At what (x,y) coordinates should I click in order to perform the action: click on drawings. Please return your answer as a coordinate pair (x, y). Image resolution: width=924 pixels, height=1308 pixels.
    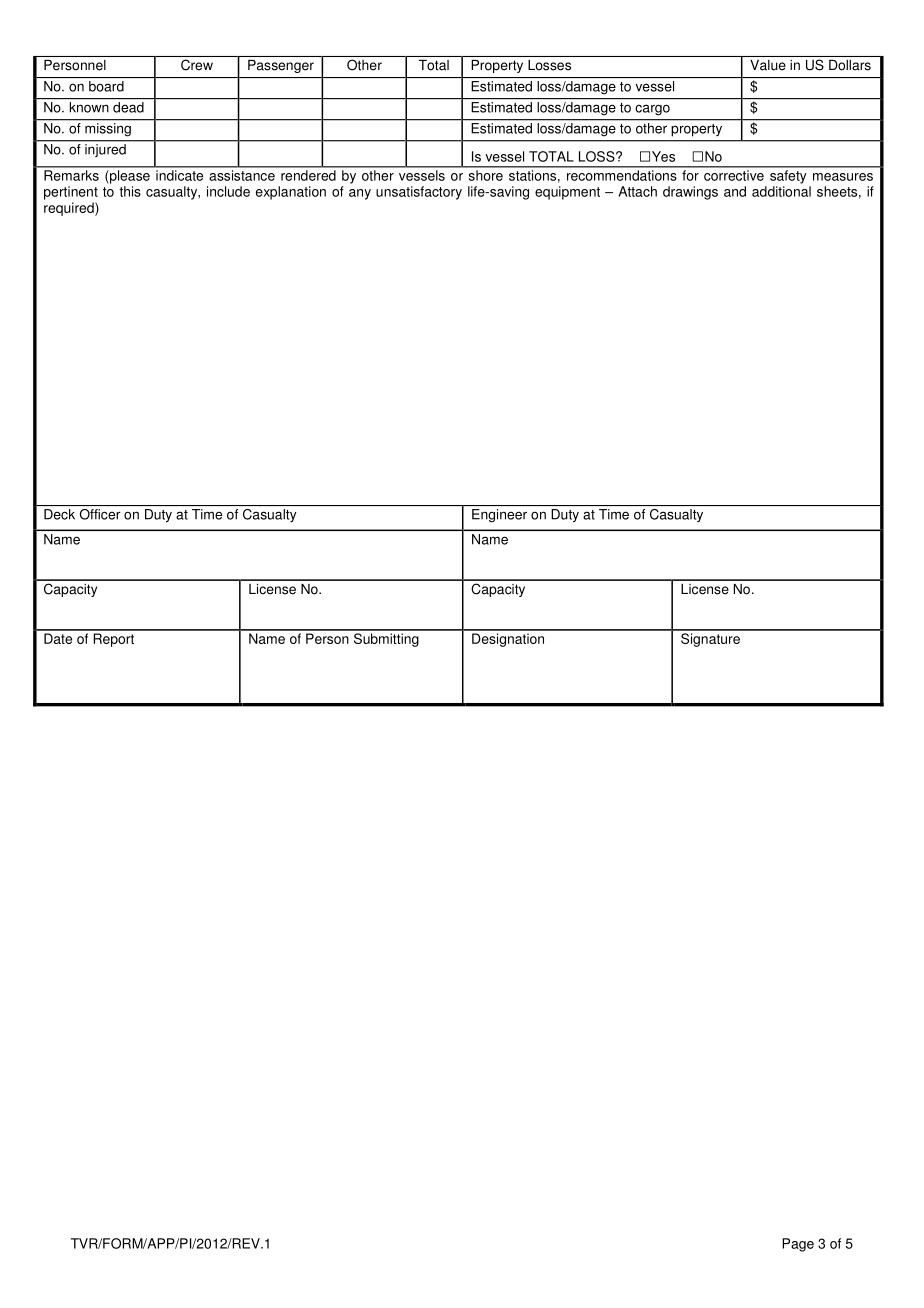
    Looking at the image, I should click on (690, 193).
